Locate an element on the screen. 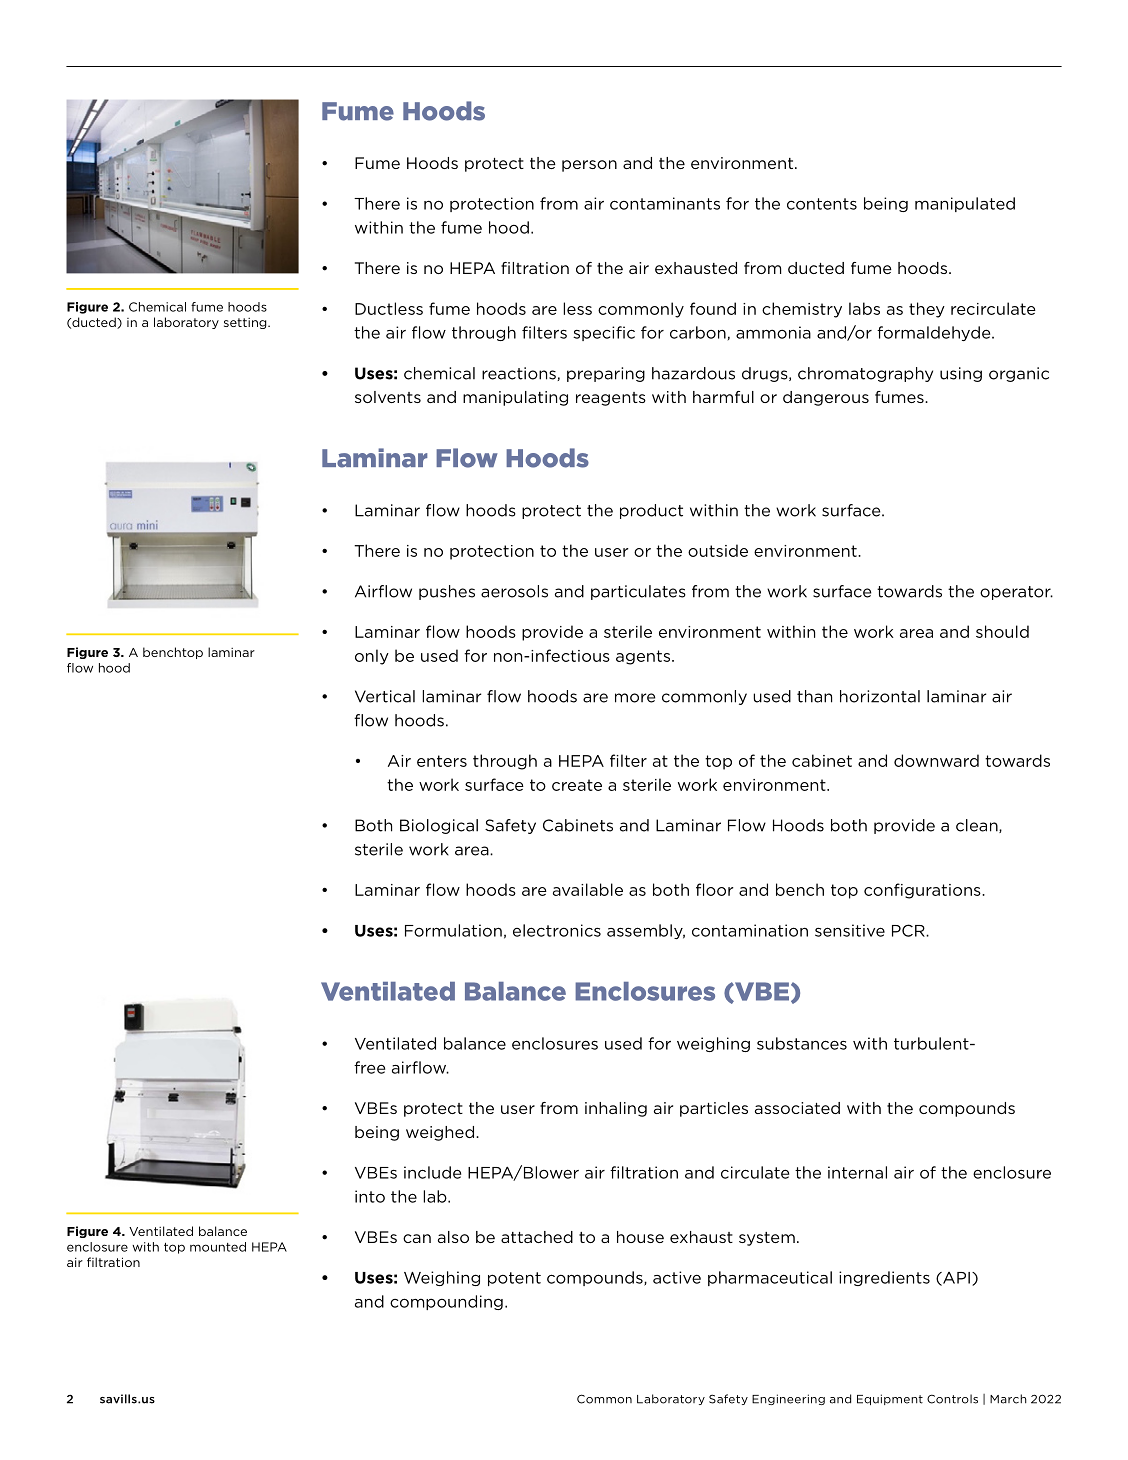  solvents is located at coordinates (388, 397).
